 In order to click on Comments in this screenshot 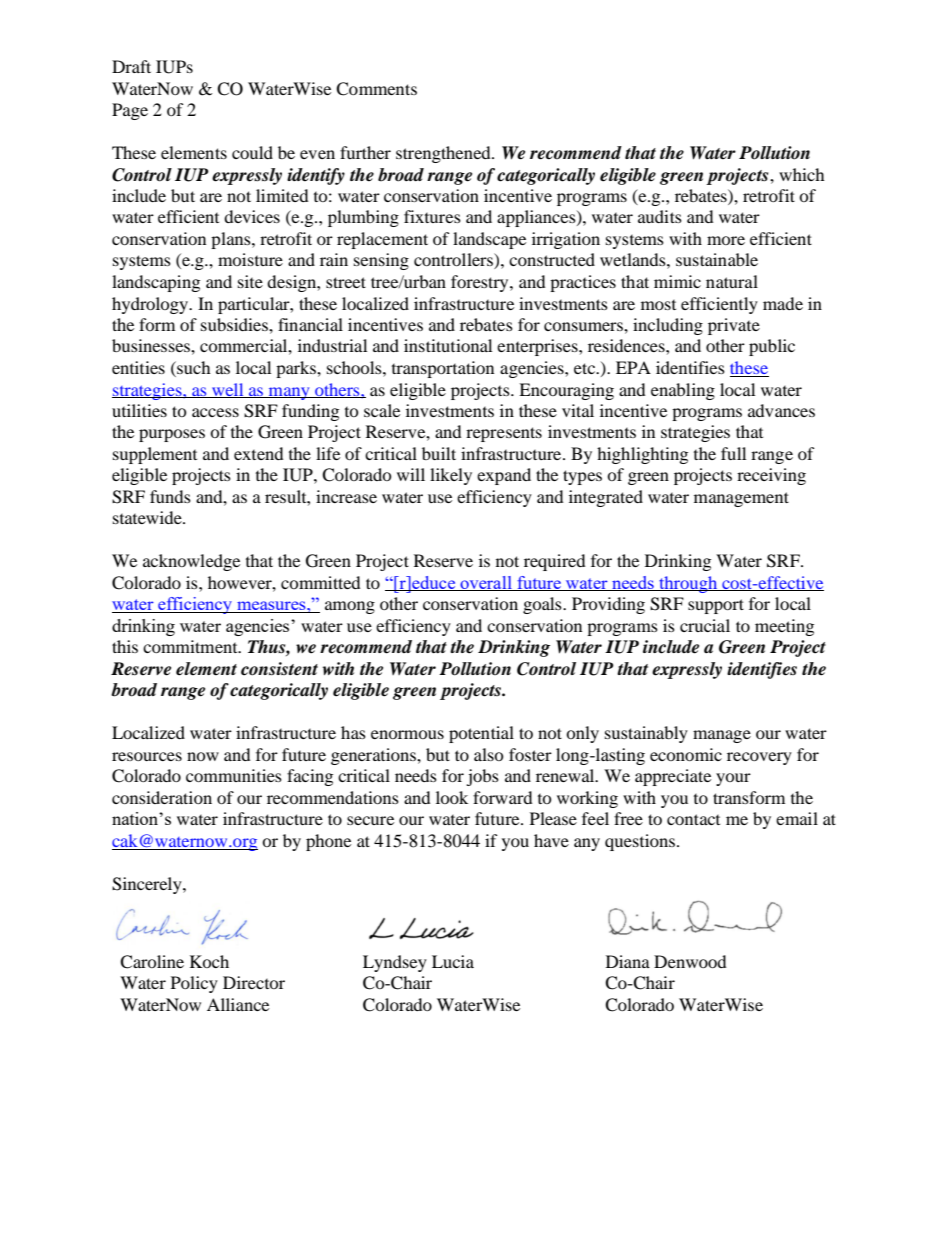, I will do `click(376, 89)`.
